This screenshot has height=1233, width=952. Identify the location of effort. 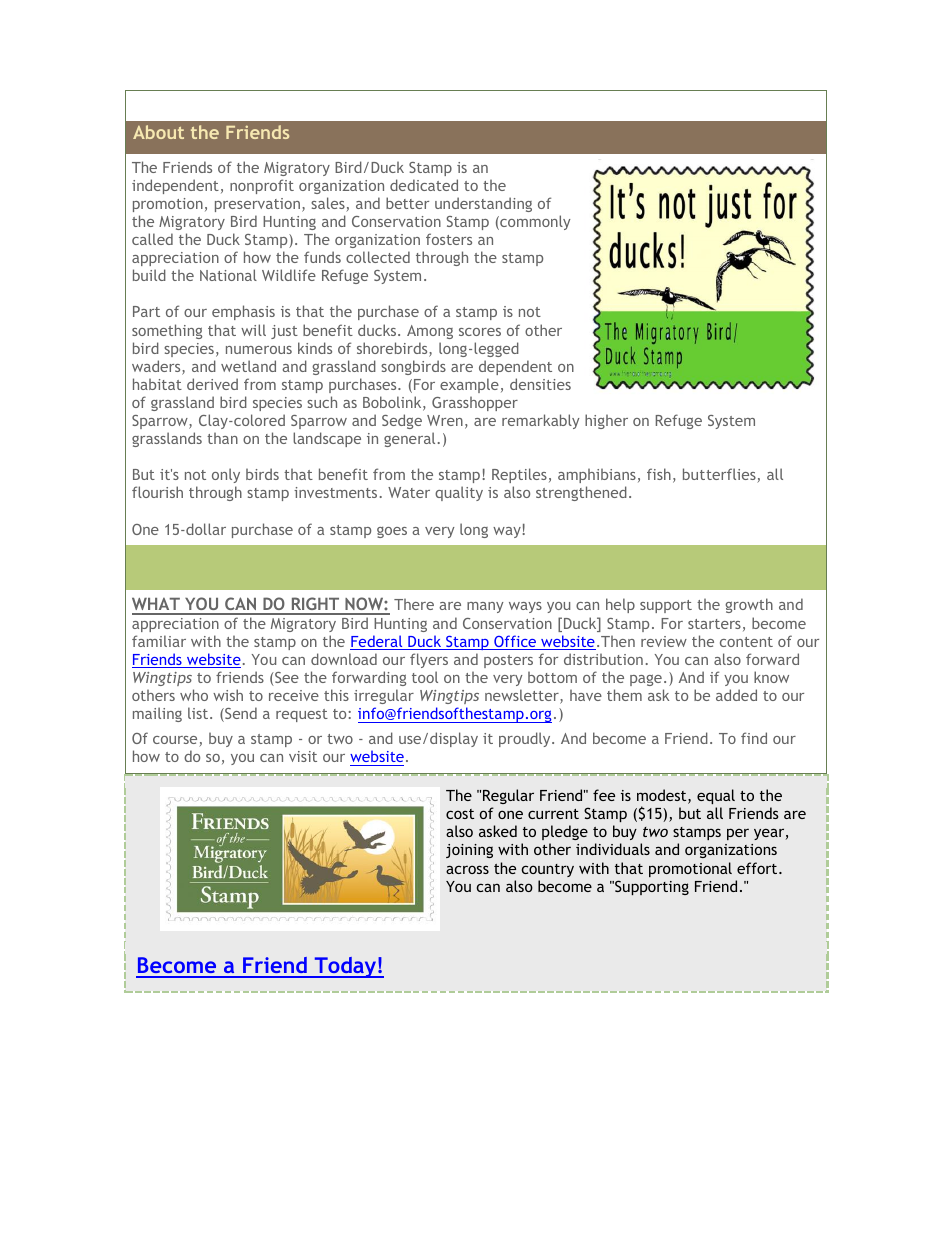
(758, 868).
